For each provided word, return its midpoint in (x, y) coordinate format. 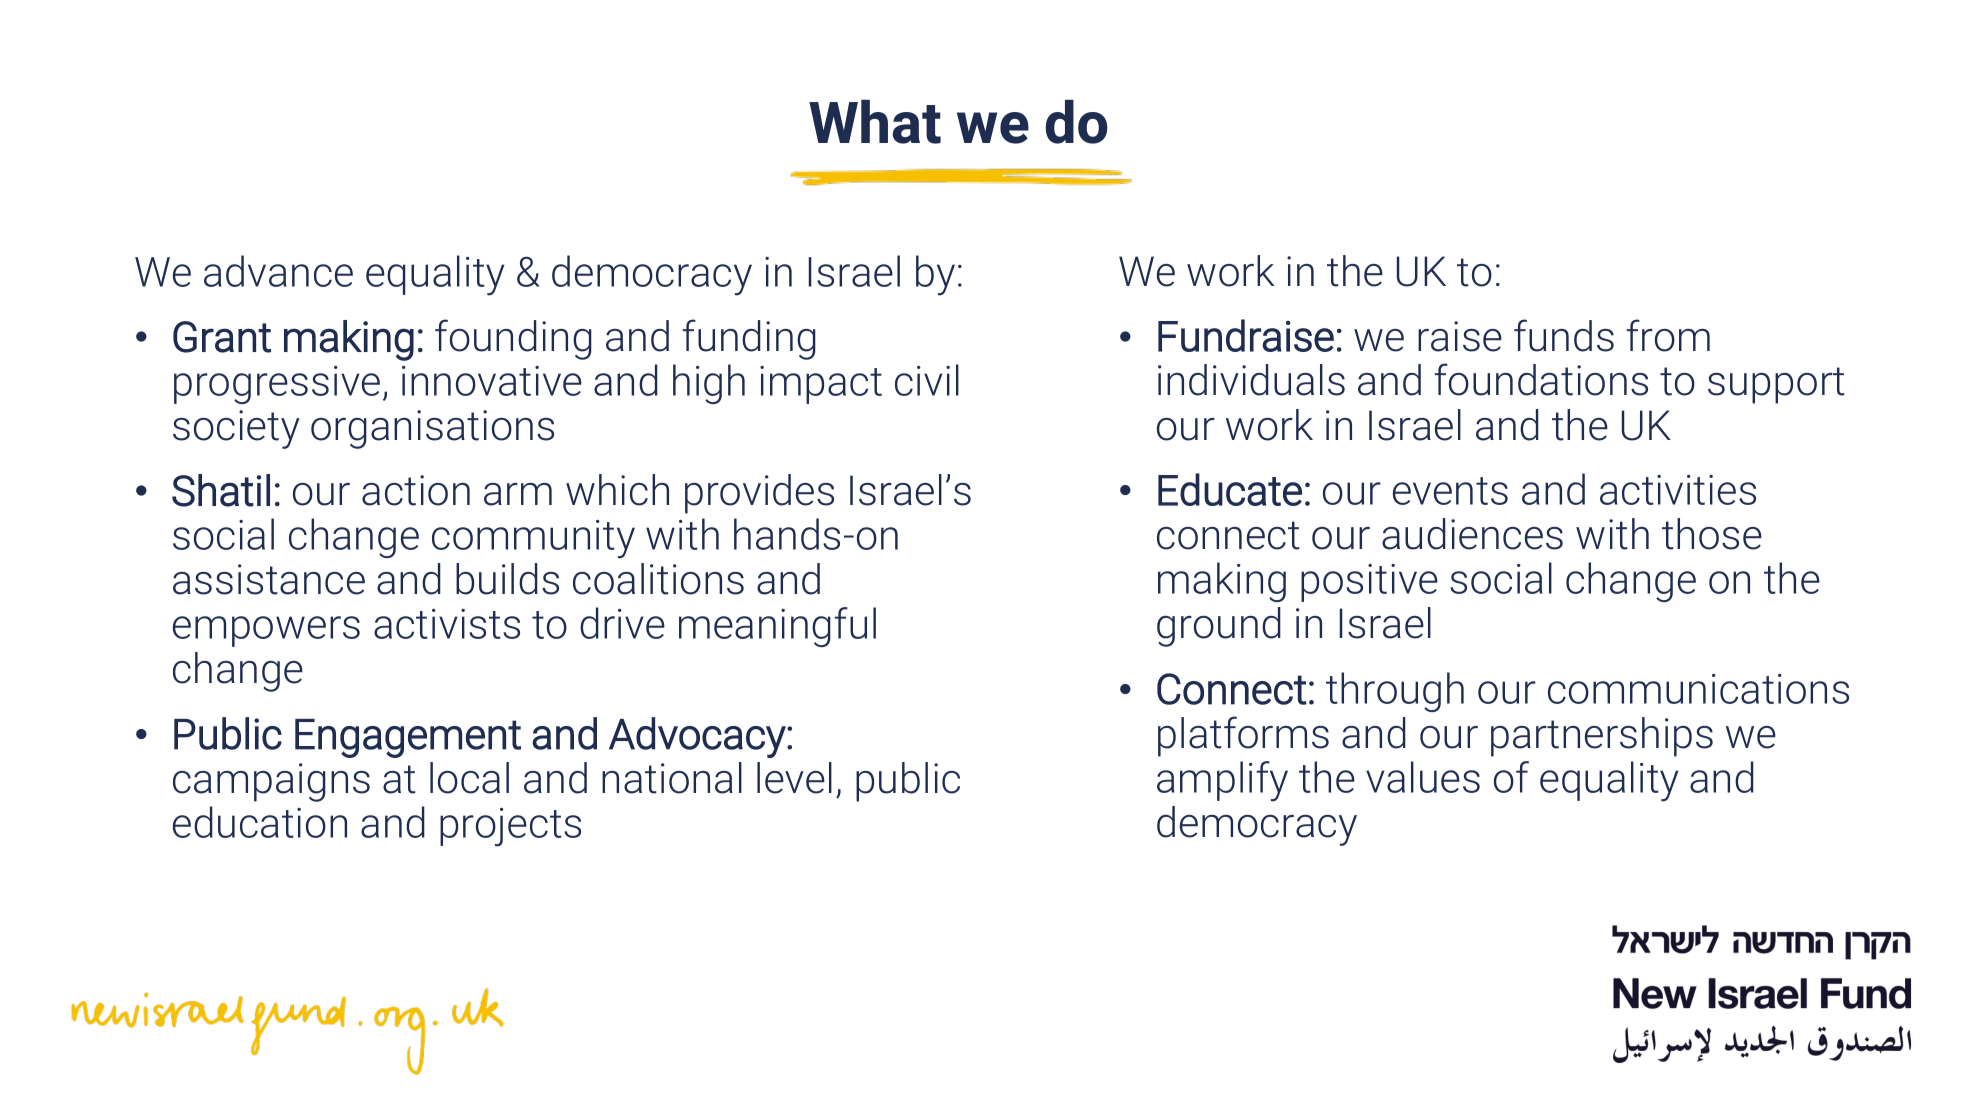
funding (749, 339)
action (416, 490)
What (875, 122)
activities (1678, 490)
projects (510, 827)
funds (1564, 335)
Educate (1230, 489)
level (794, 778)
